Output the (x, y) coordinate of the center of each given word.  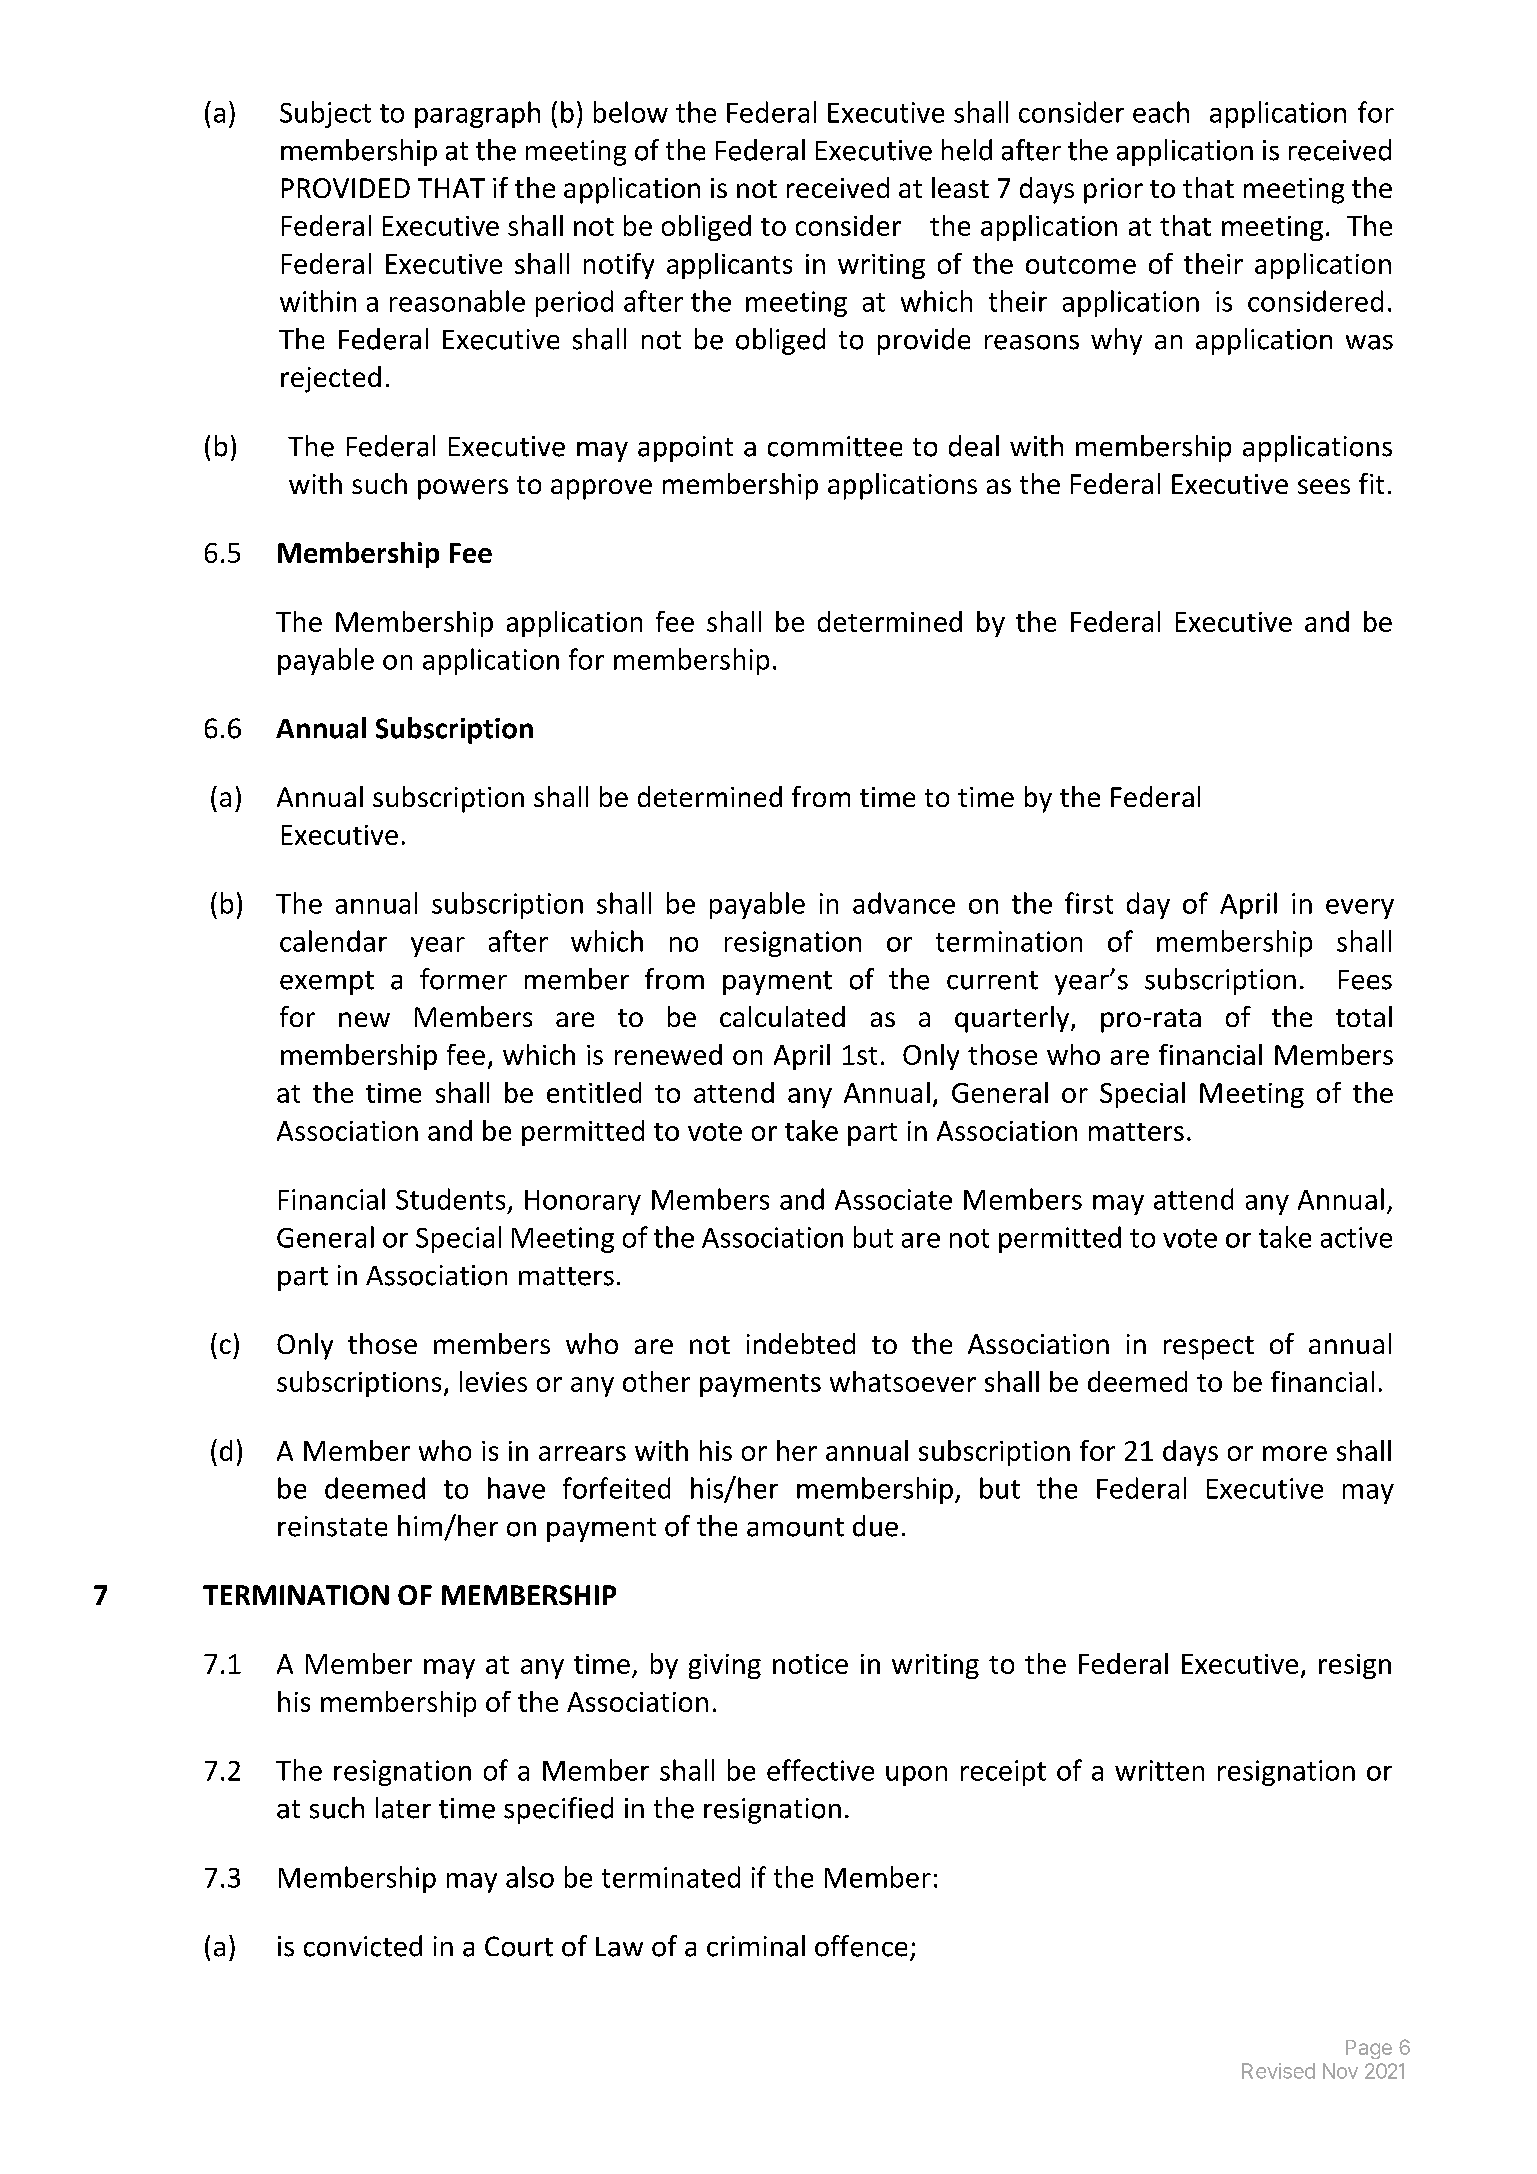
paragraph (477, 114)
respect (1209, 1348)
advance (904, 903)
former (463, 979)
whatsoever (903, 1381)
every (1360, 909)
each (1161, 112)
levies (493, 1381)
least (960, 187)
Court (519, 1946)
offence (861, 1946)
